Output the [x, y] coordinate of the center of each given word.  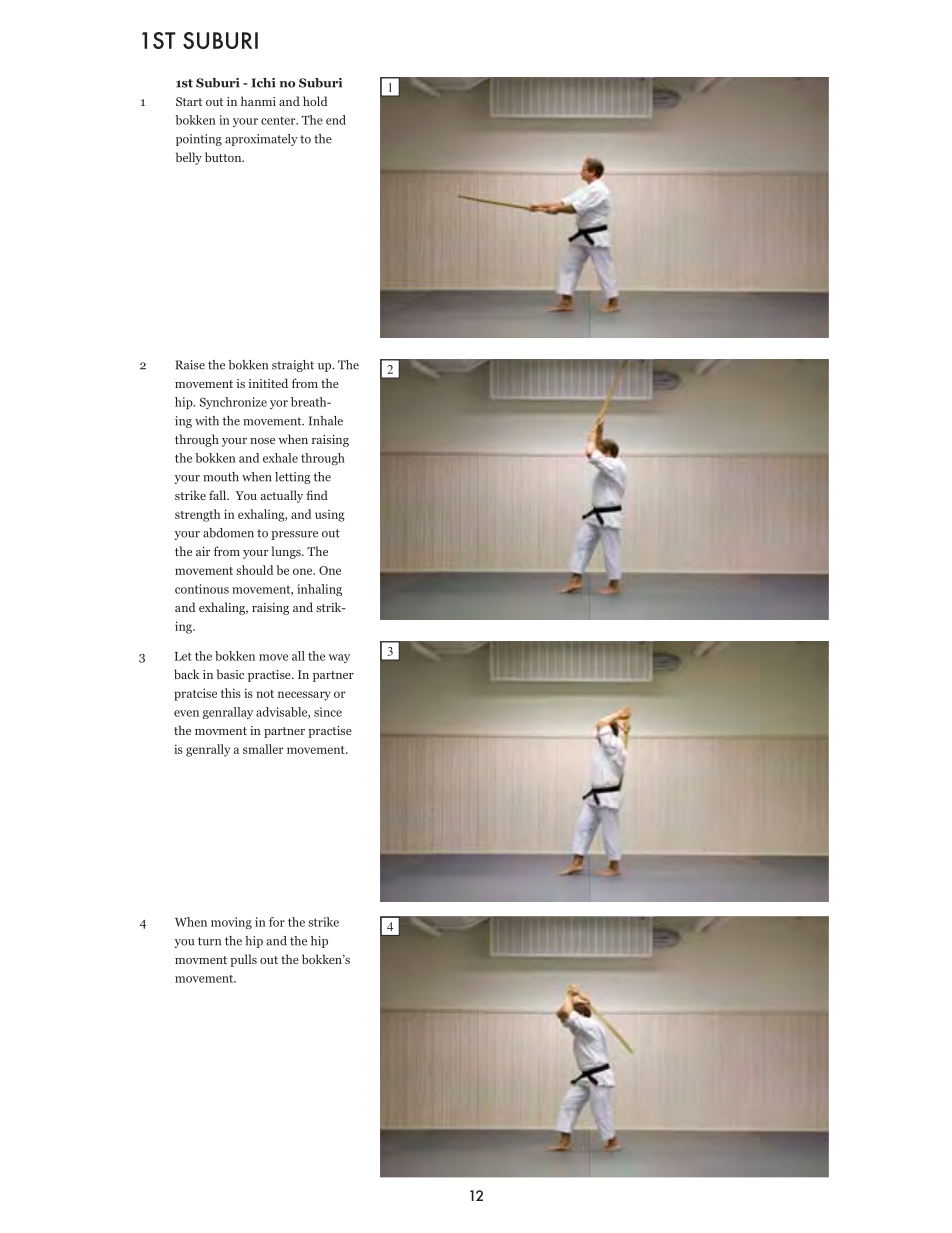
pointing [199, 140]
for [277, 922]
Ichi [263, 83]
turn [209, 941]
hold [315, 101]
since [328, 712]
